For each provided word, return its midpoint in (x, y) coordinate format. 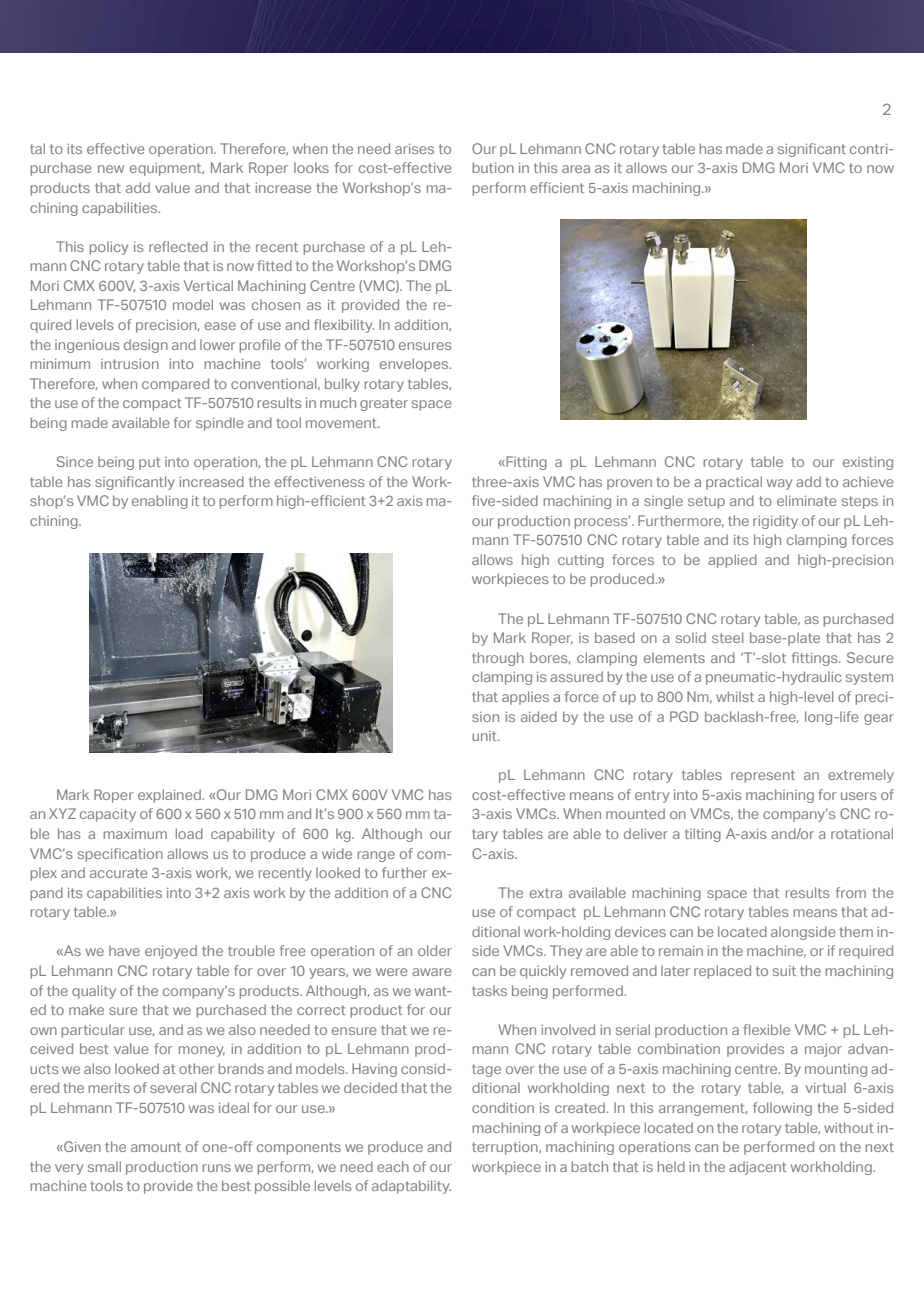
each (393, 1166)
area (576, 169)
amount (156, 1147)
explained (170, 796)
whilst (735, 696)
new (111, 169)
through (498, 659)
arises (414, 149)
